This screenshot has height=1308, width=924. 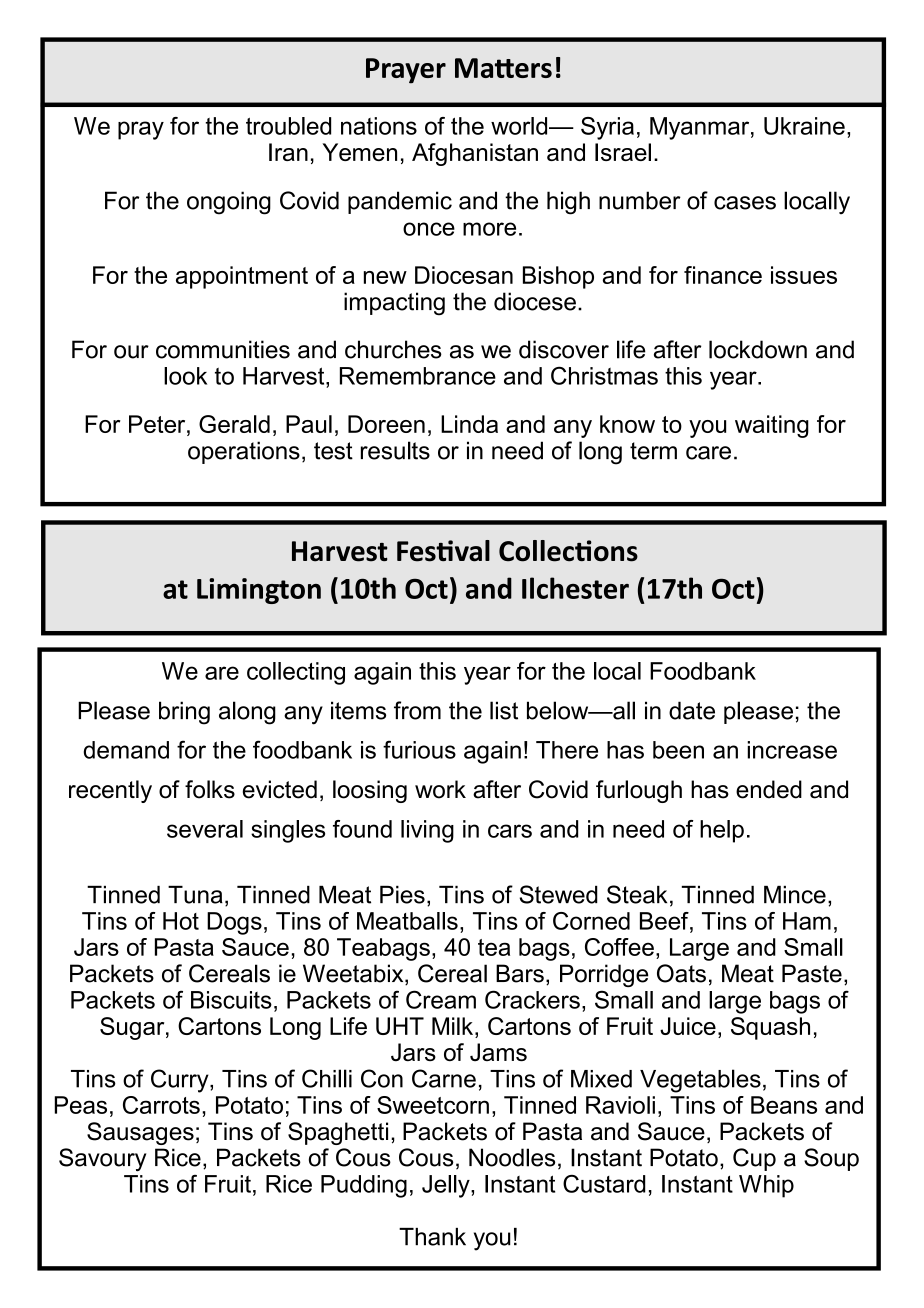 I want to click on Jelly, so click(x=447, y=1186).
